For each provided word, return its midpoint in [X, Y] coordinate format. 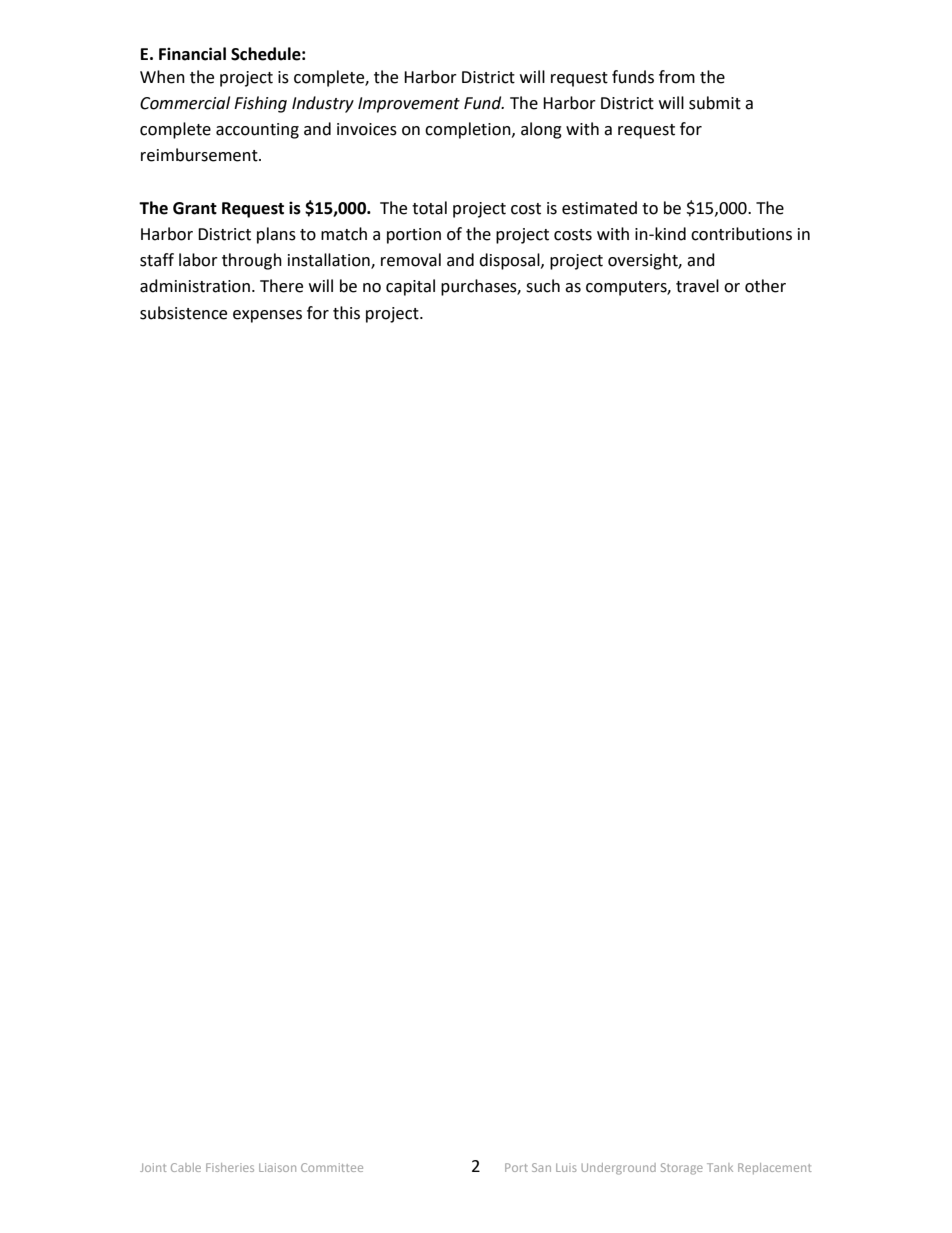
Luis [566, 1167]
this [346, 313]
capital [410, 287]
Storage [682, 1169]
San [541, 1167]
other [765, 286]
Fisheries [230, 1167]
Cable [186, 1167]
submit [715, 103]
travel [697, 286]
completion [469, 130]
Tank [720, 1167]
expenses [267, 316]
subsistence [183, 313]
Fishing [260, 104]
